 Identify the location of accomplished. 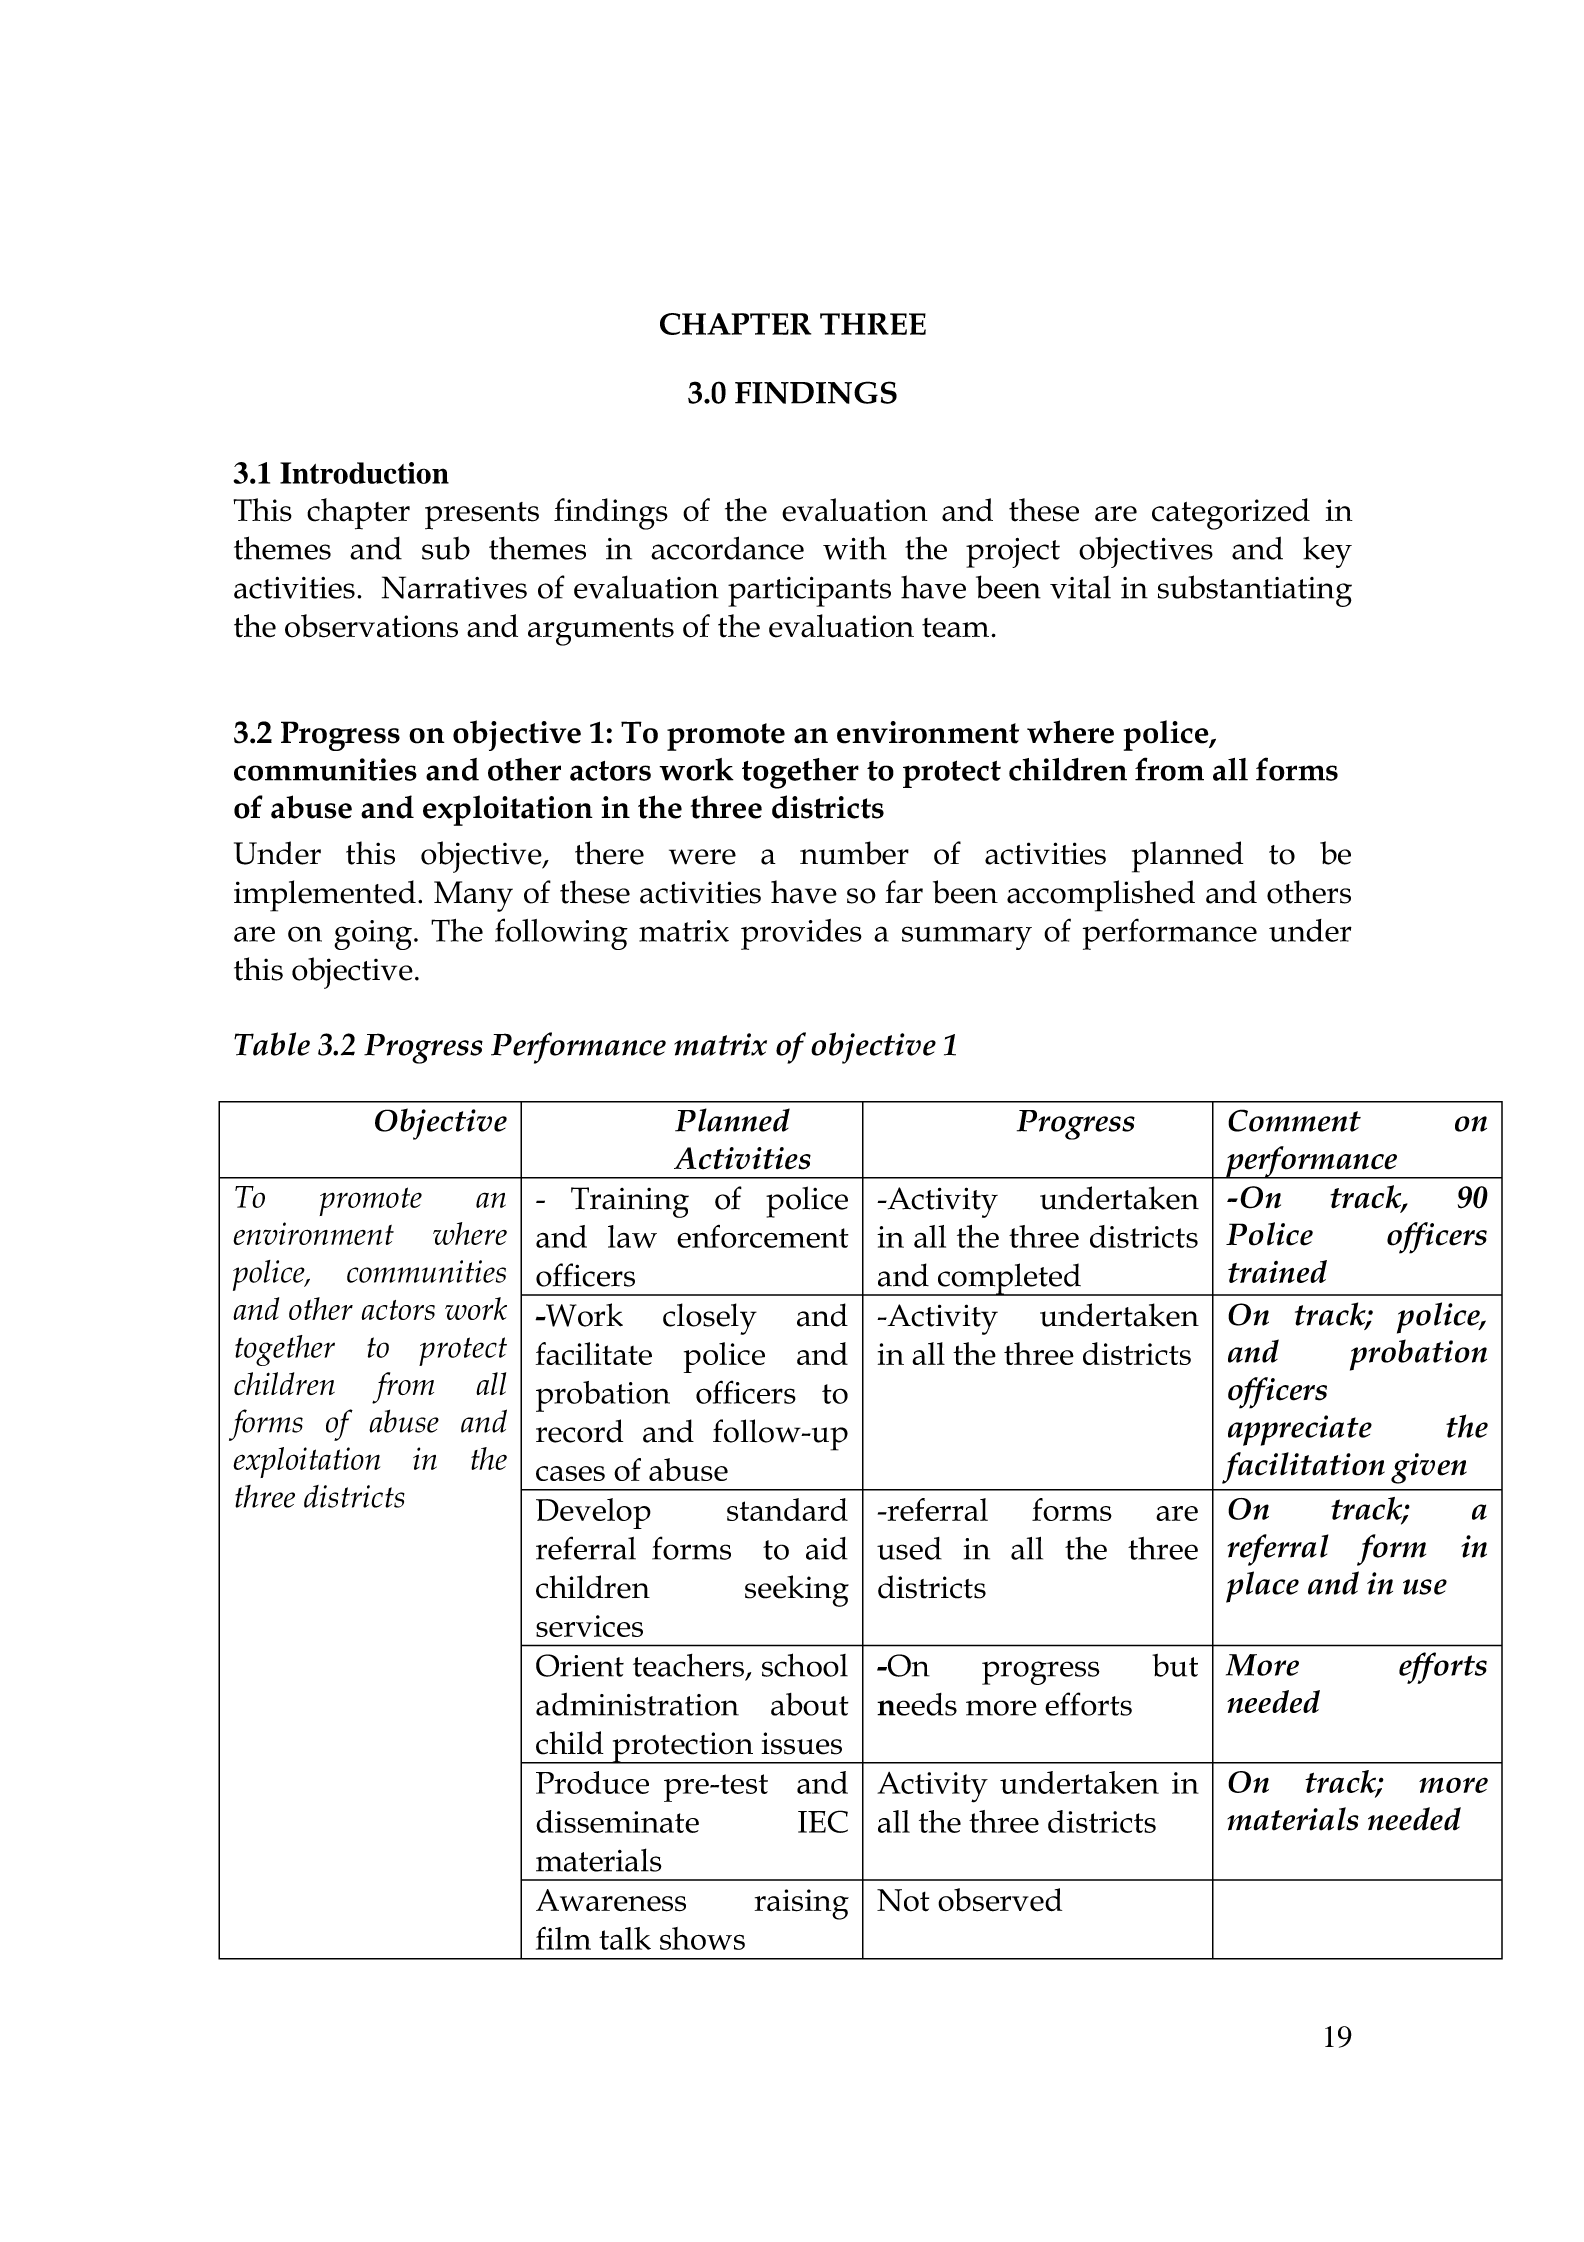
(1101, 896).
